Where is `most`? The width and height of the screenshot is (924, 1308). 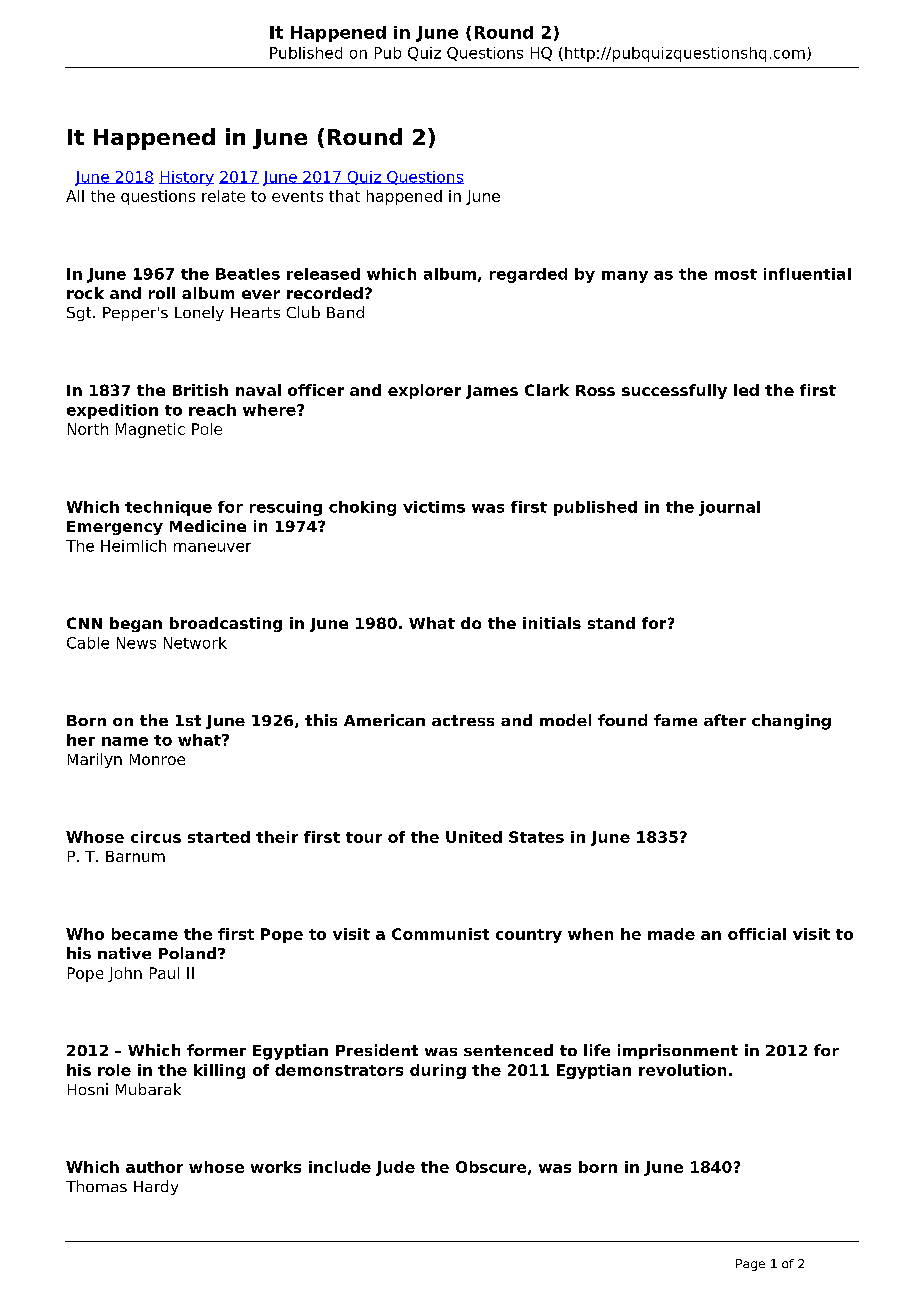 most is located at coordinates (736, 274).
